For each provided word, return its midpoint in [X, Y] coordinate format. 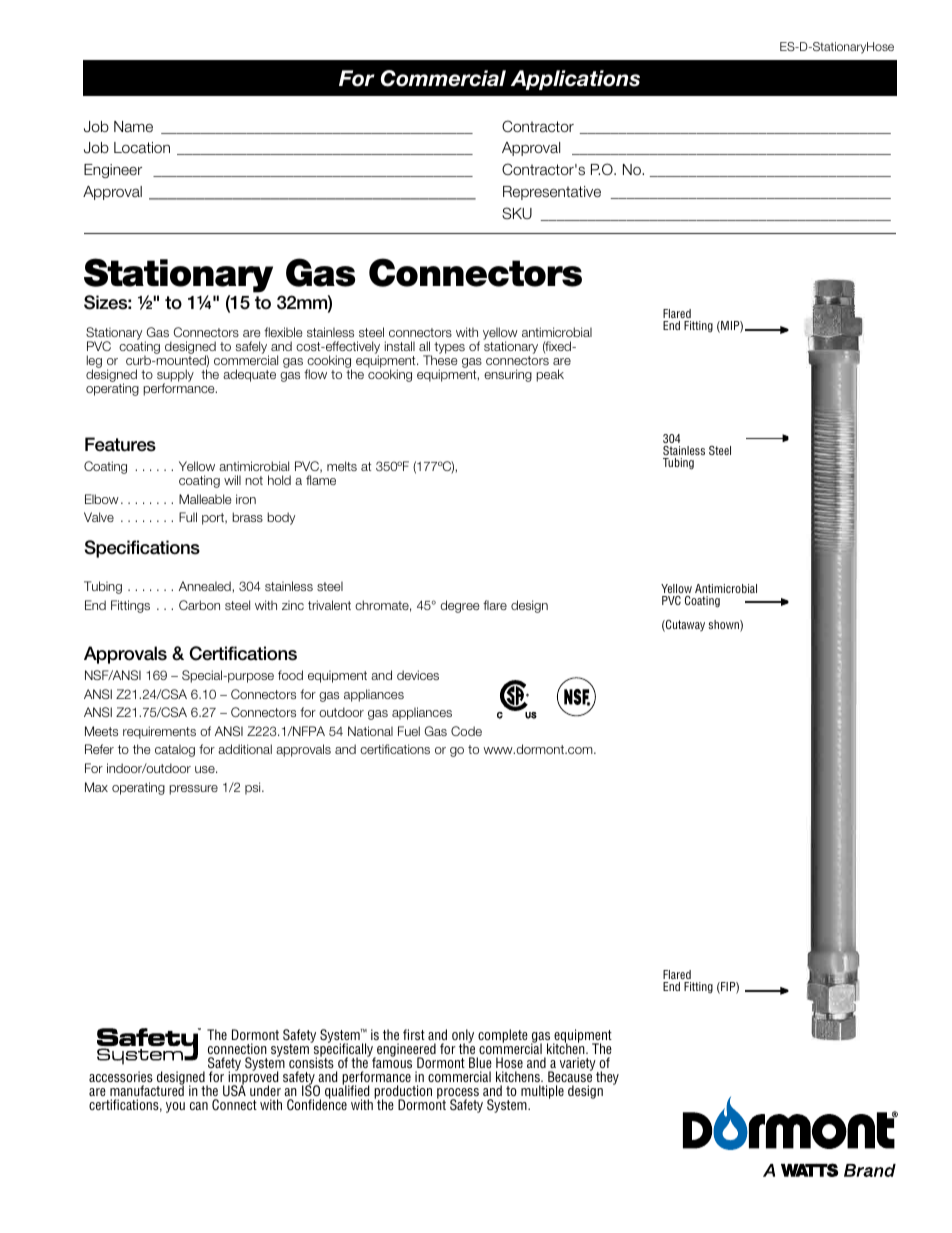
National [370, 731]
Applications [575, 80]
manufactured [147, 1090]
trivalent [329, 605]
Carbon [199, 605]
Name [133, 127]
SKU [517, 213]
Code [466, 731]
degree [460, 606]
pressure [193, 790]
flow [315, 374]
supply [175, 376]
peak [550, 375]
